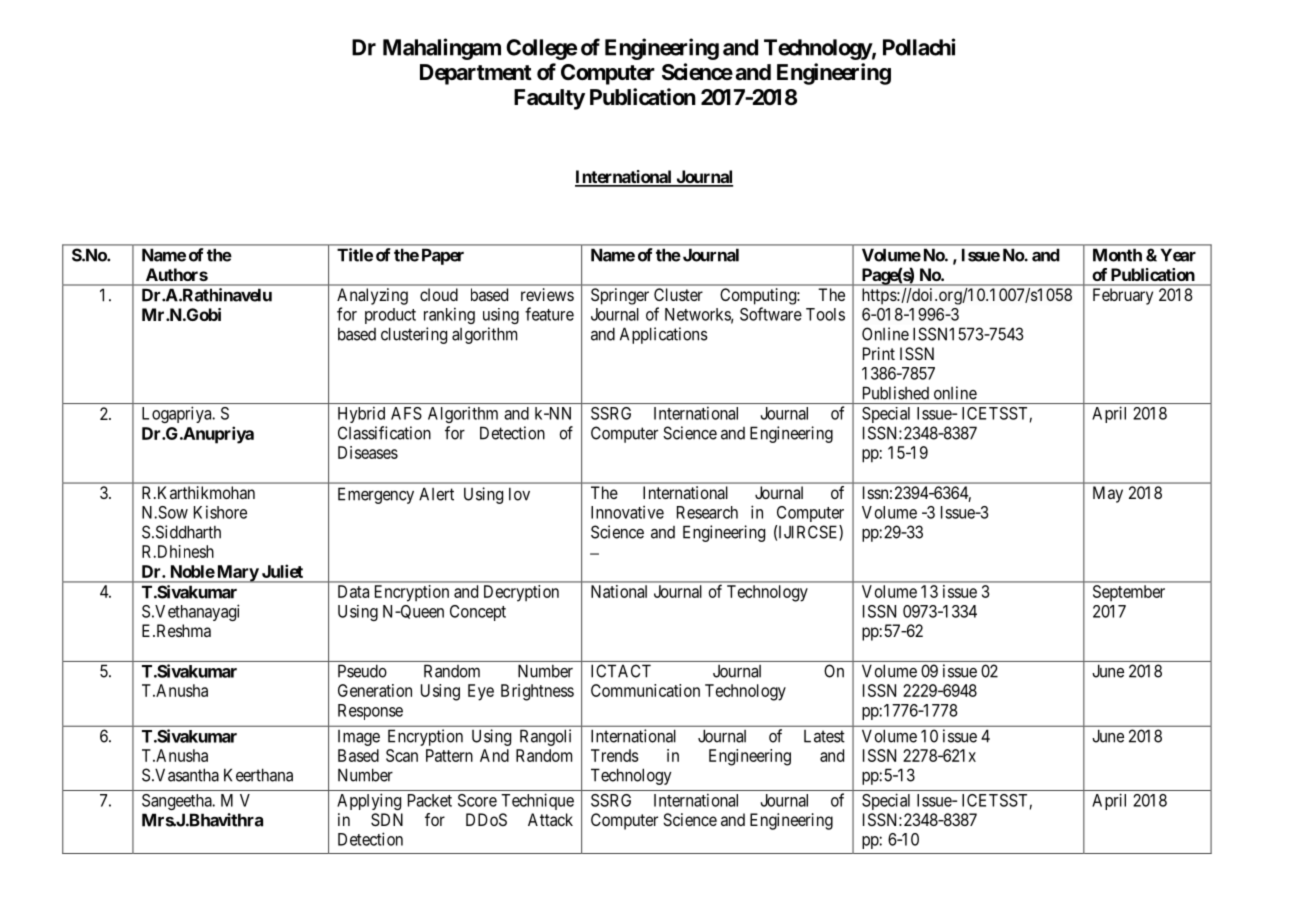 Image resolution: width=1308 pixels, height=924 pixels. I want to click on Research, so click(707, 512).
